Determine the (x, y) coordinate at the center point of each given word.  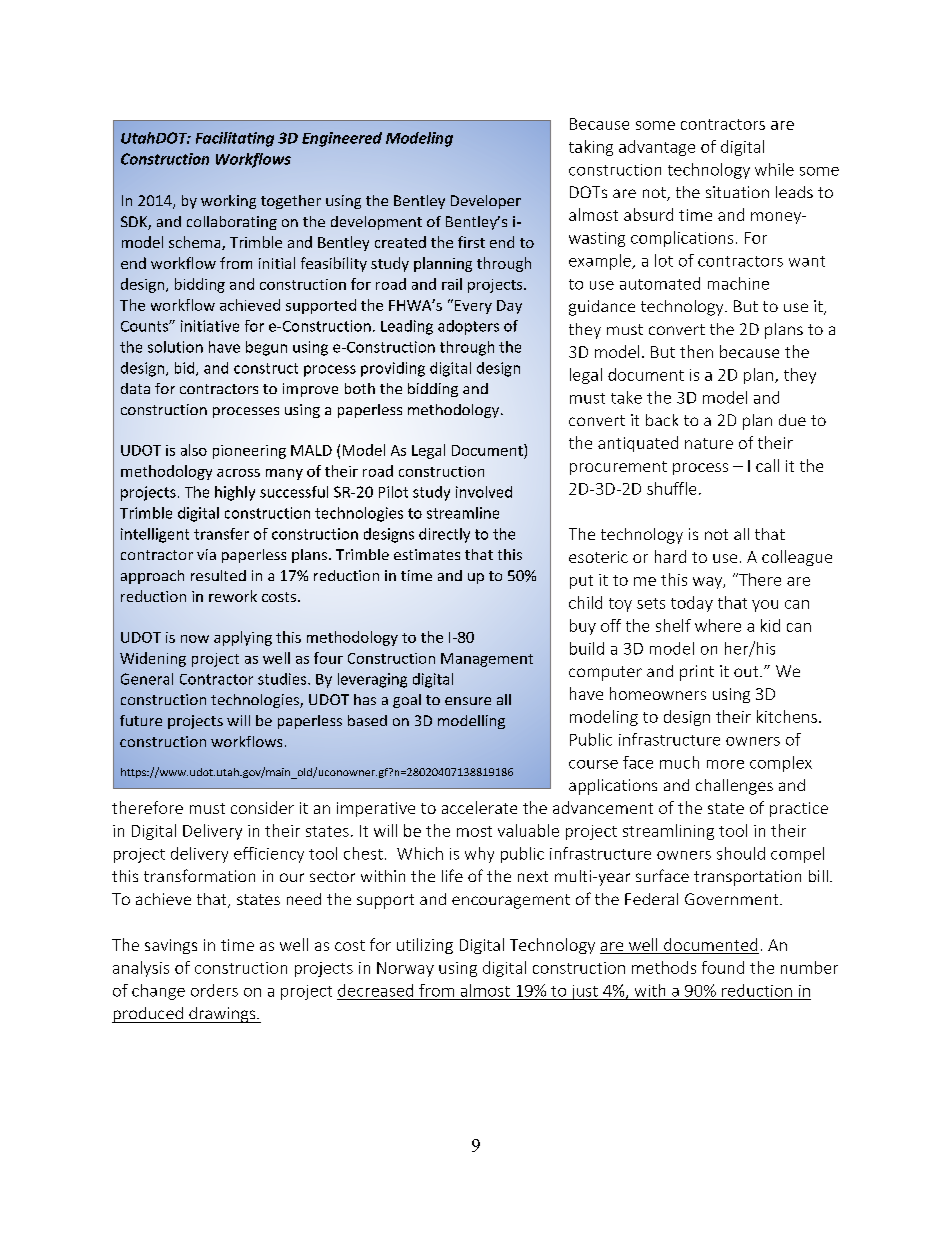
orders (214, 990)
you (765, 606)
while (774, 169)
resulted (218, 575)
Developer (486, 202)
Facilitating (235, 139)
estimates (427, 554)
